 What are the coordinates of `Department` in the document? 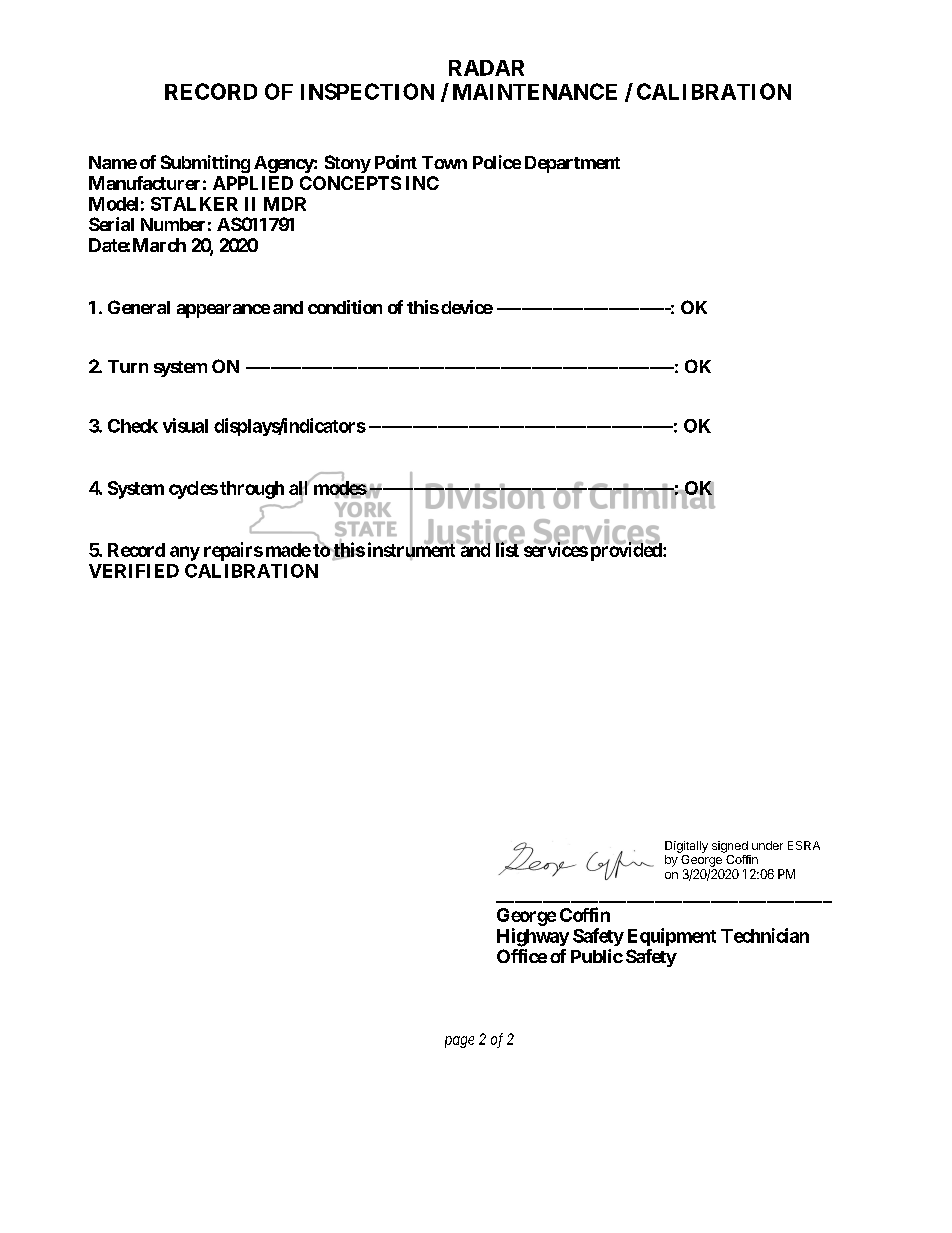 It's located at (572, 164).
